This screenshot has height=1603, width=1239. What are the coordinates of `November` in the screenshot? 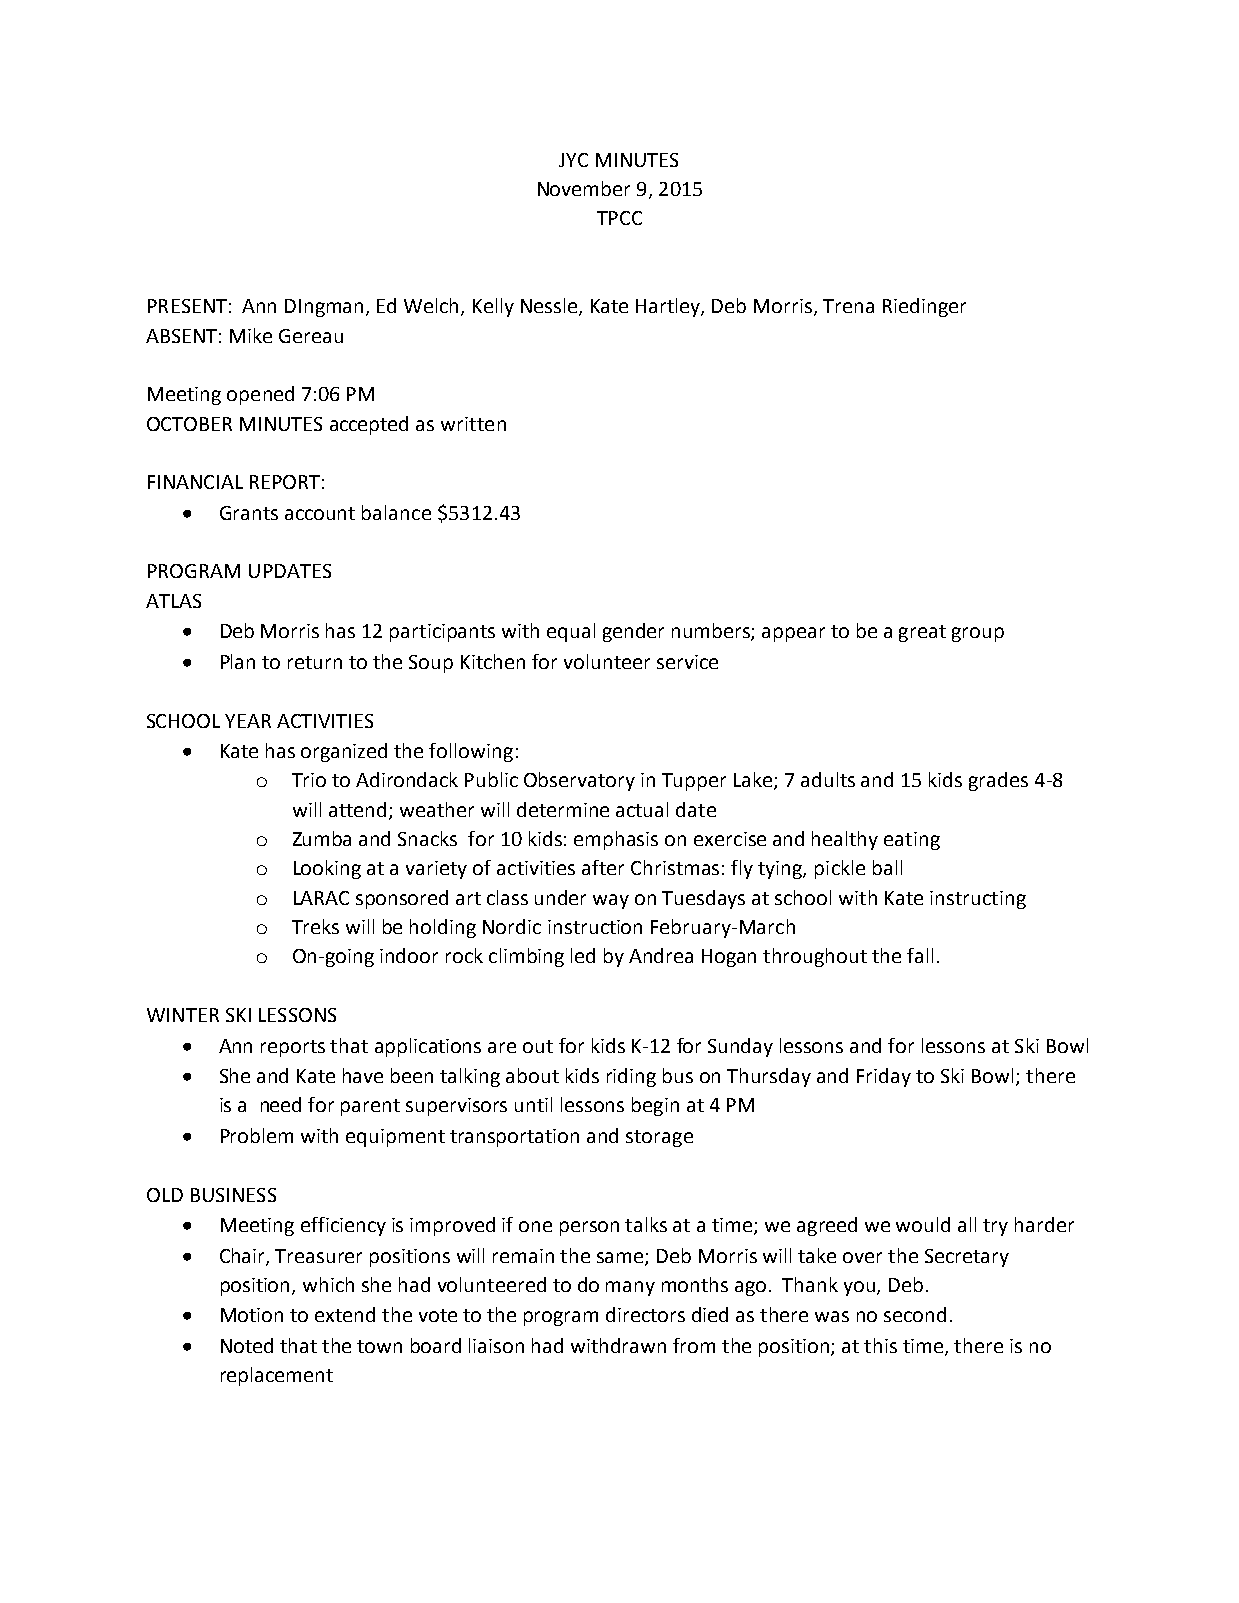 It's located at (584, 188).
